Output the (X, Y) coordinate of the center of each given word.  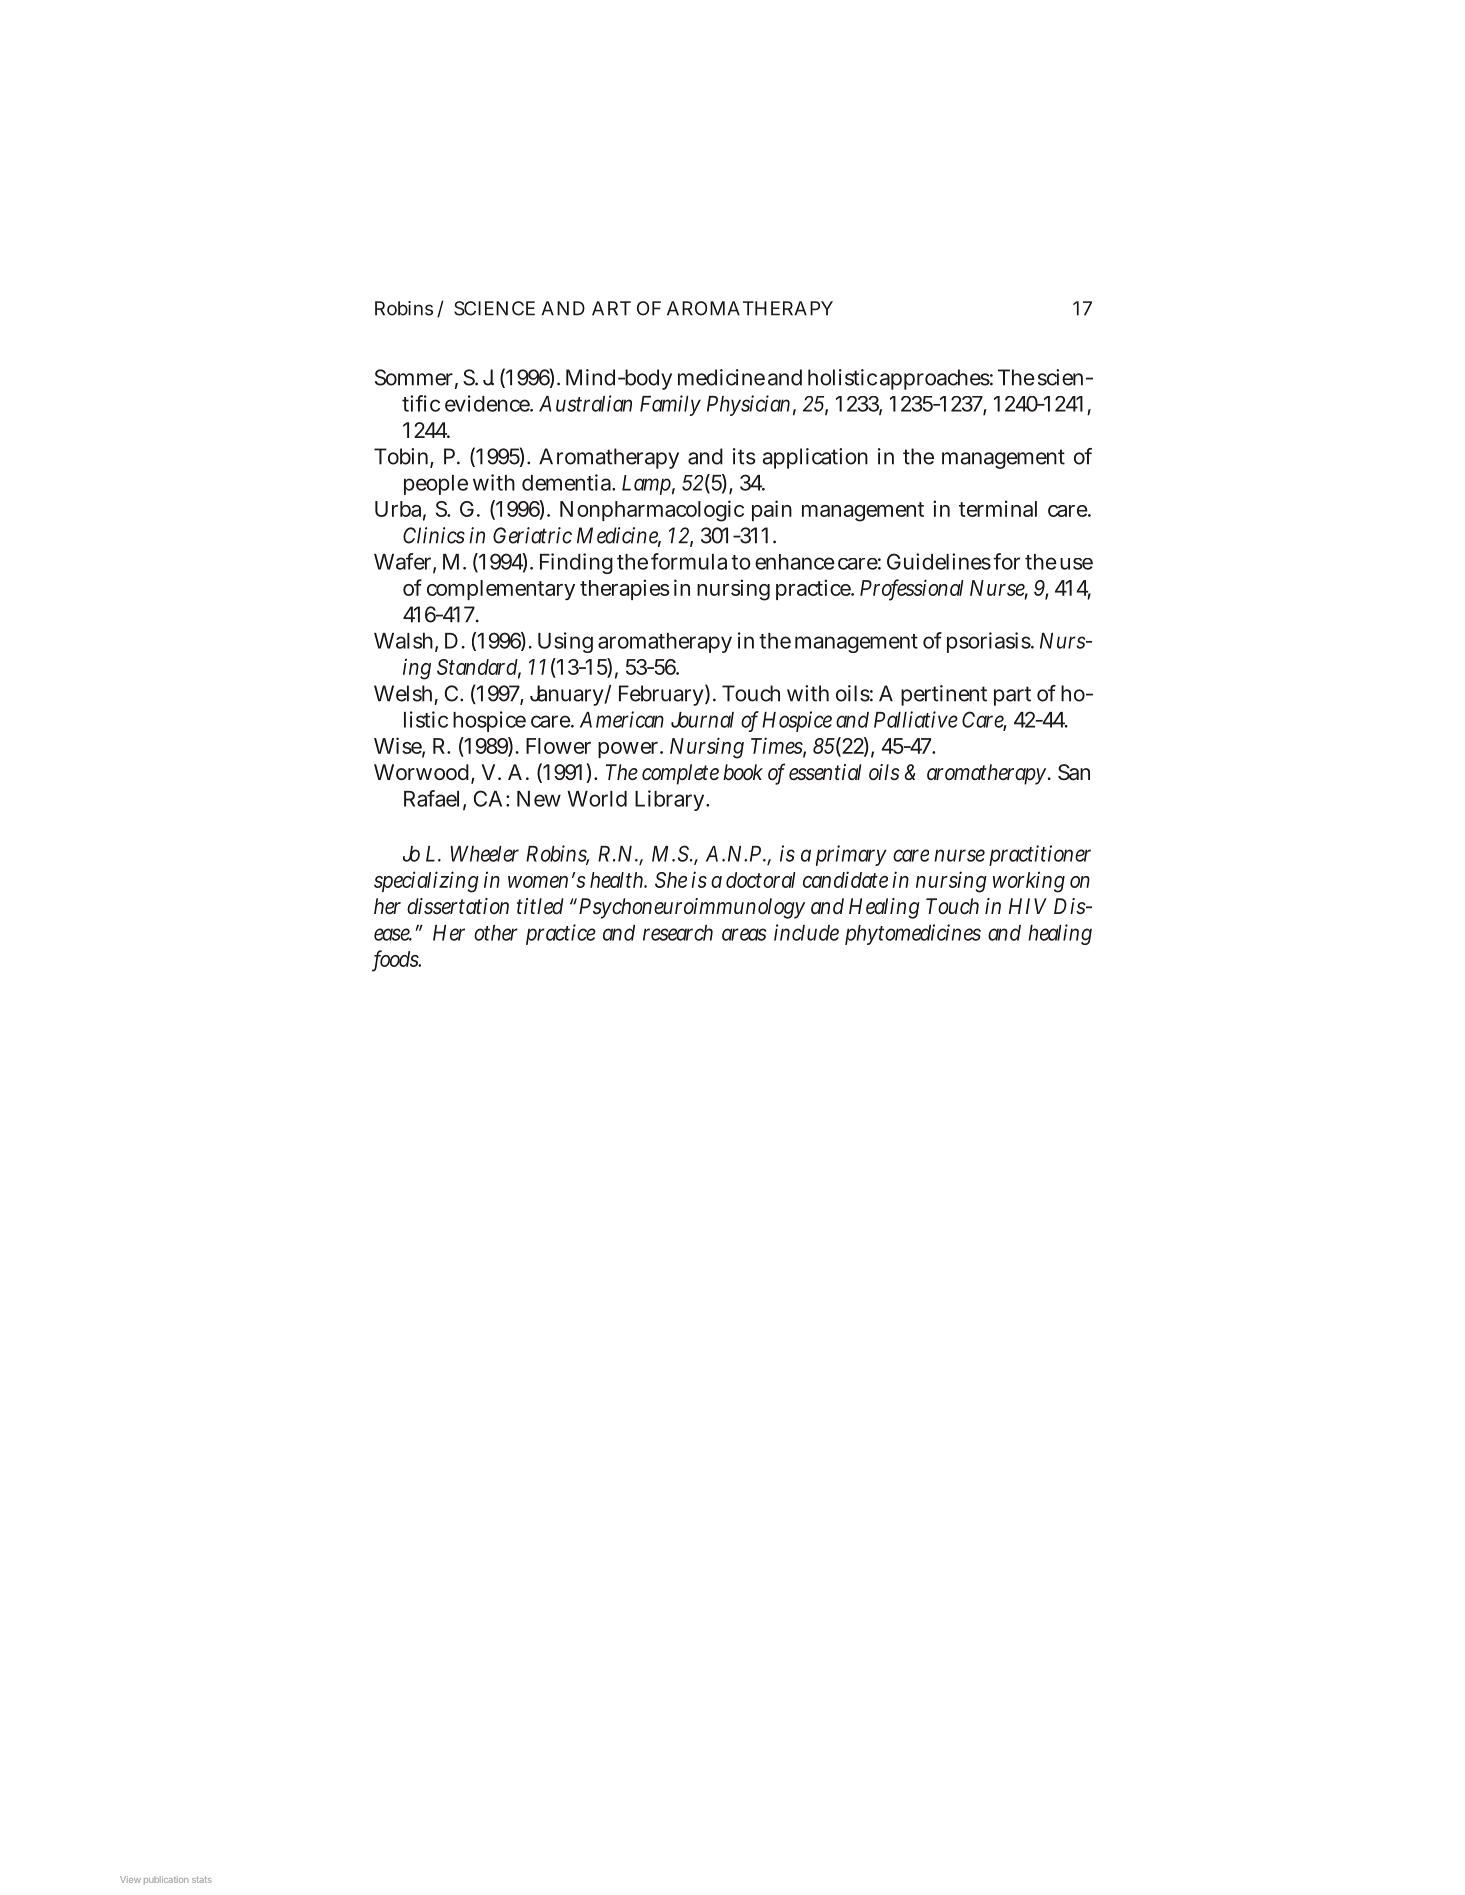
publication (166, 1880)
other (496, 933)
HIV (1028, 906)
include (806, 932)
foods (396, 960)
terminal (998, 508)
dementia (568, 482)
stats (202, 1880)
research (678, 933)
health (618, 880)
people (436, 485)
